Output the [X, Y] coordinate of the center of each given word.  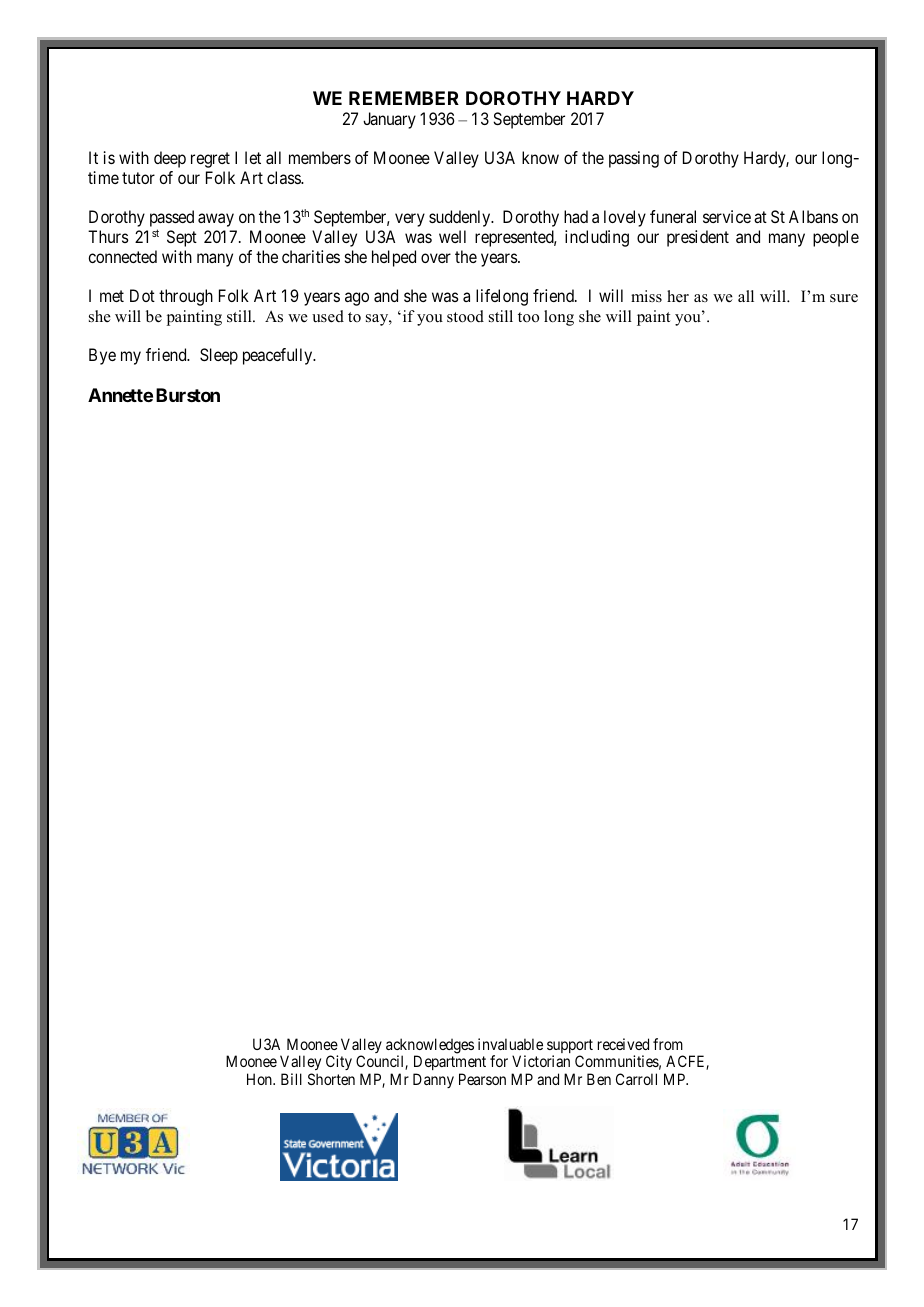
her [678, 296]
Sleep [219, 356]
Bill [291, 1079]
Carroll [636, 1079]
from [668, 1044]
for [499, 1061]
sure [844, 298]
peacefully [279, 356]
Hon [260, 1079]
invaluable [510, 1044]
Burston [188, 395]
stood [465, 316]
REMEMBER [404, 98]
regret [210, 160]
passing [634, 159]
